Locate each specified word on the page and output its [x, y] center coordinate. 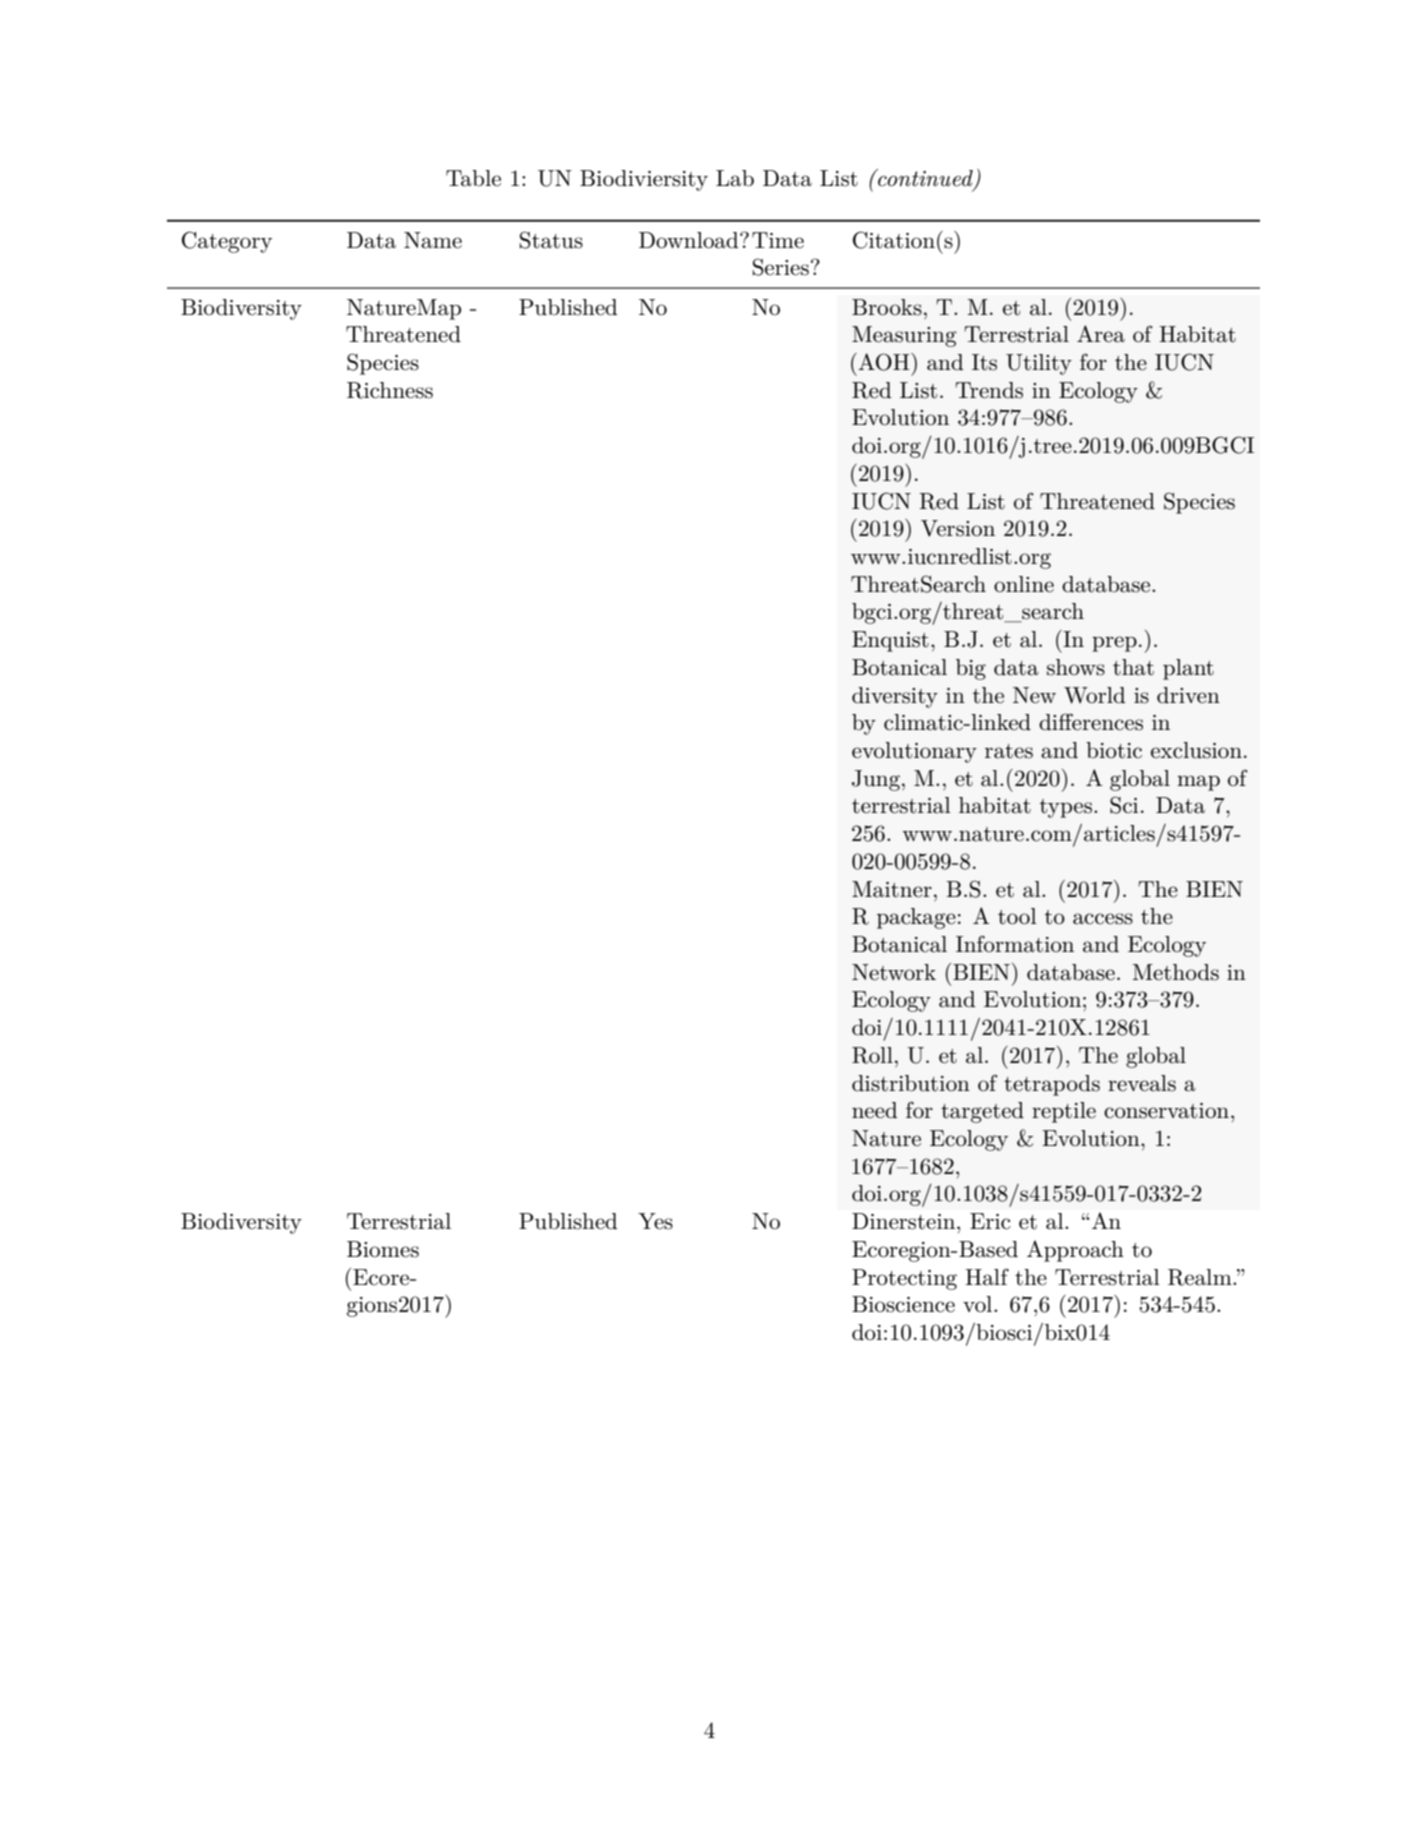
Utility [1039, 364]
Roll [872, 1055]
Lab [735, 178]
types [1067, 808]
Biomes [383, 1249]
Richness [390, 390]
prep [1114, 644]
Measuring [904, 336]
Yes [655, 1221]
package [916, 918]
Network [894, 972]
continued [925, 179]
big [971, 669]
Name [433, 240]
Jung [876, 780]
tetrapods [1052, 1085]
